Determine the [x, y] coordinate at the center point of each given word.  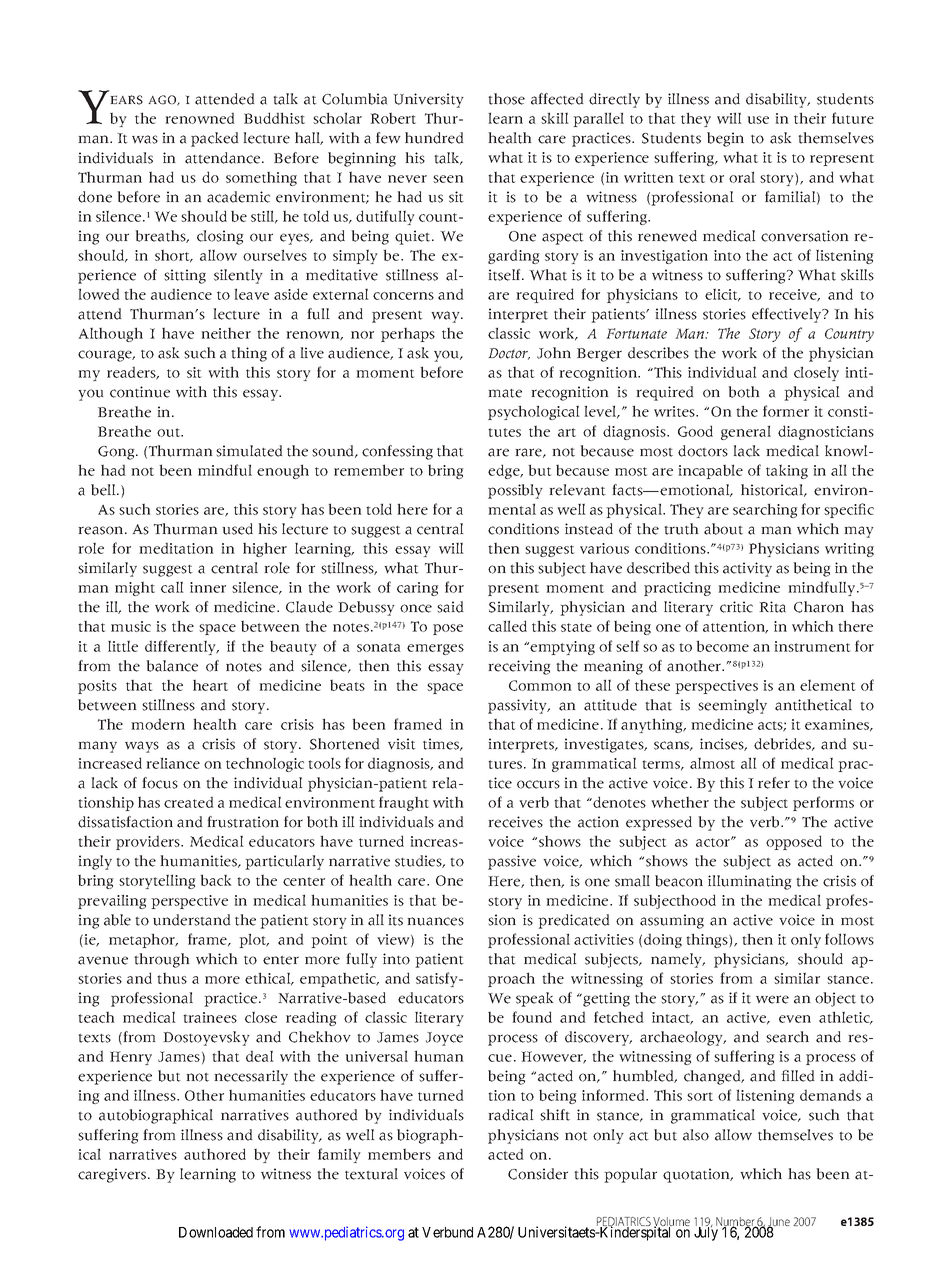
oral [742, 177]
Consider [538, 1174]
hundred [434, 138]
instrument [812, 646]
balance [172, 666]
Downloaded [216, 1232]
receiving [519, 667]
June [778, 1223]
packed [215, 139]
